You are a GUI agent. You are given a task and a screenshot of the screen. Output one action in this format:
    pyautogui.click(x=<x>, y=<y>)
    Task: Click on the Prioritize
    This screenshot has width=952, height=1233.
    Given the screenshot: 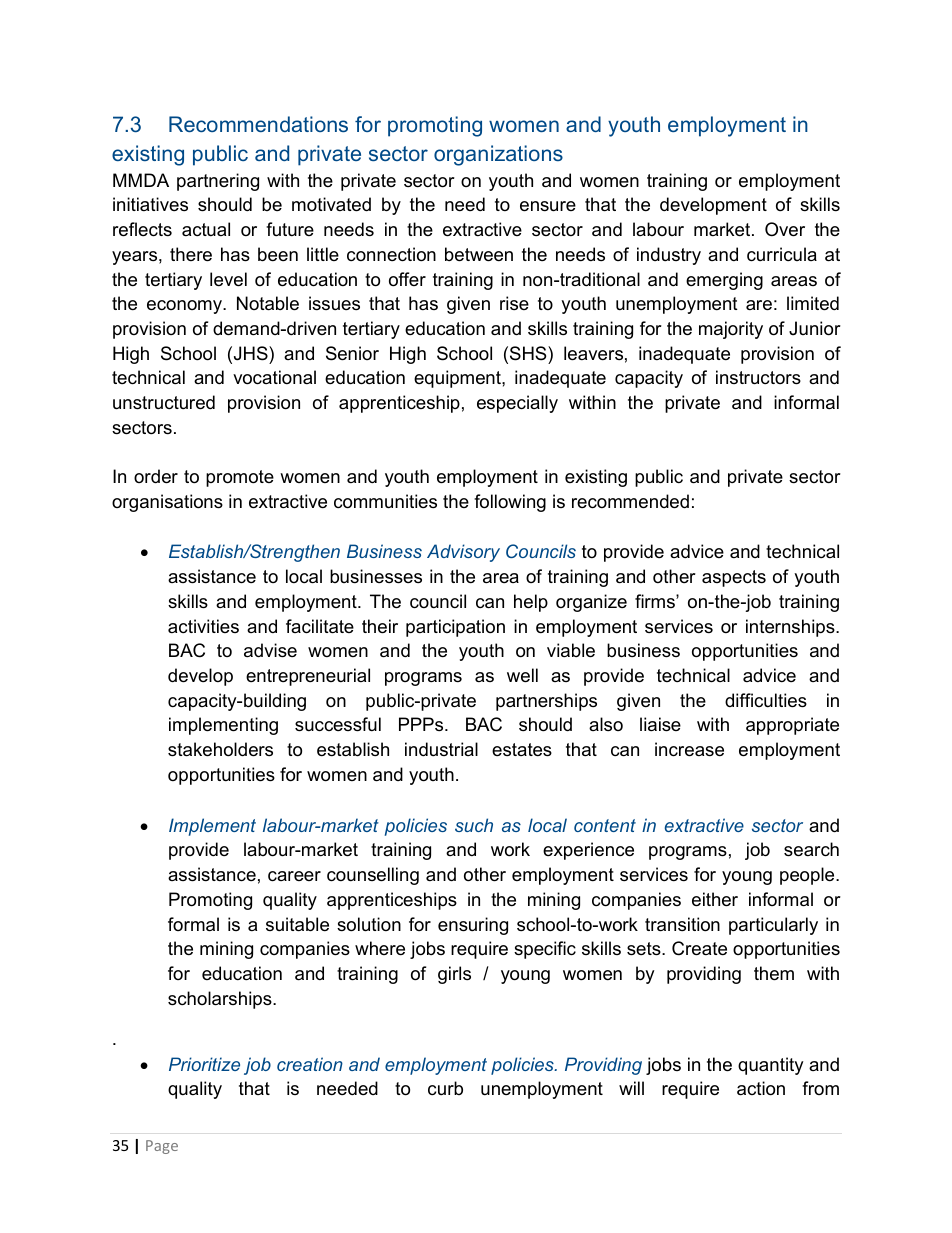 What is the action you would take?
    pyautogui.click(x=204, y=1064)
